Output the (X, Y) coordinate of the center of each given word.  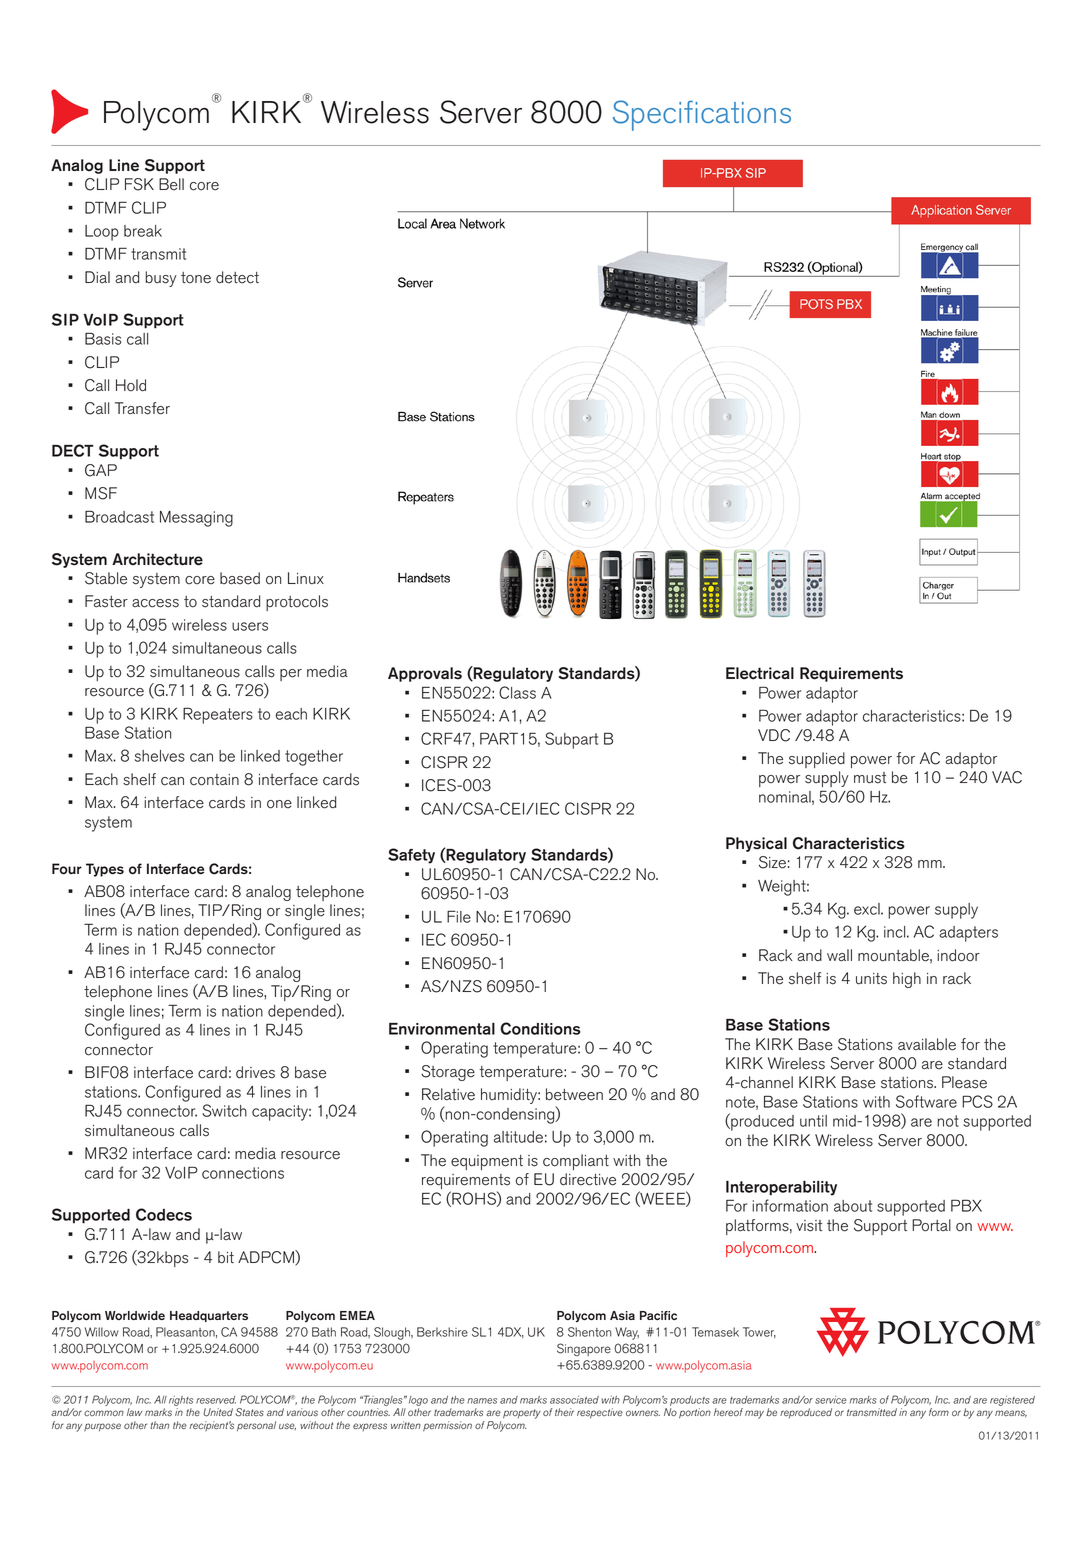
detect (237, 277)
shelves (160, 756)
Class (517, 692)
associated (574, 1400)
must (870, 778)
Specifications (702, 115)
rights (181, 1401)
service (831, 1400)
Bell (171, 184)
